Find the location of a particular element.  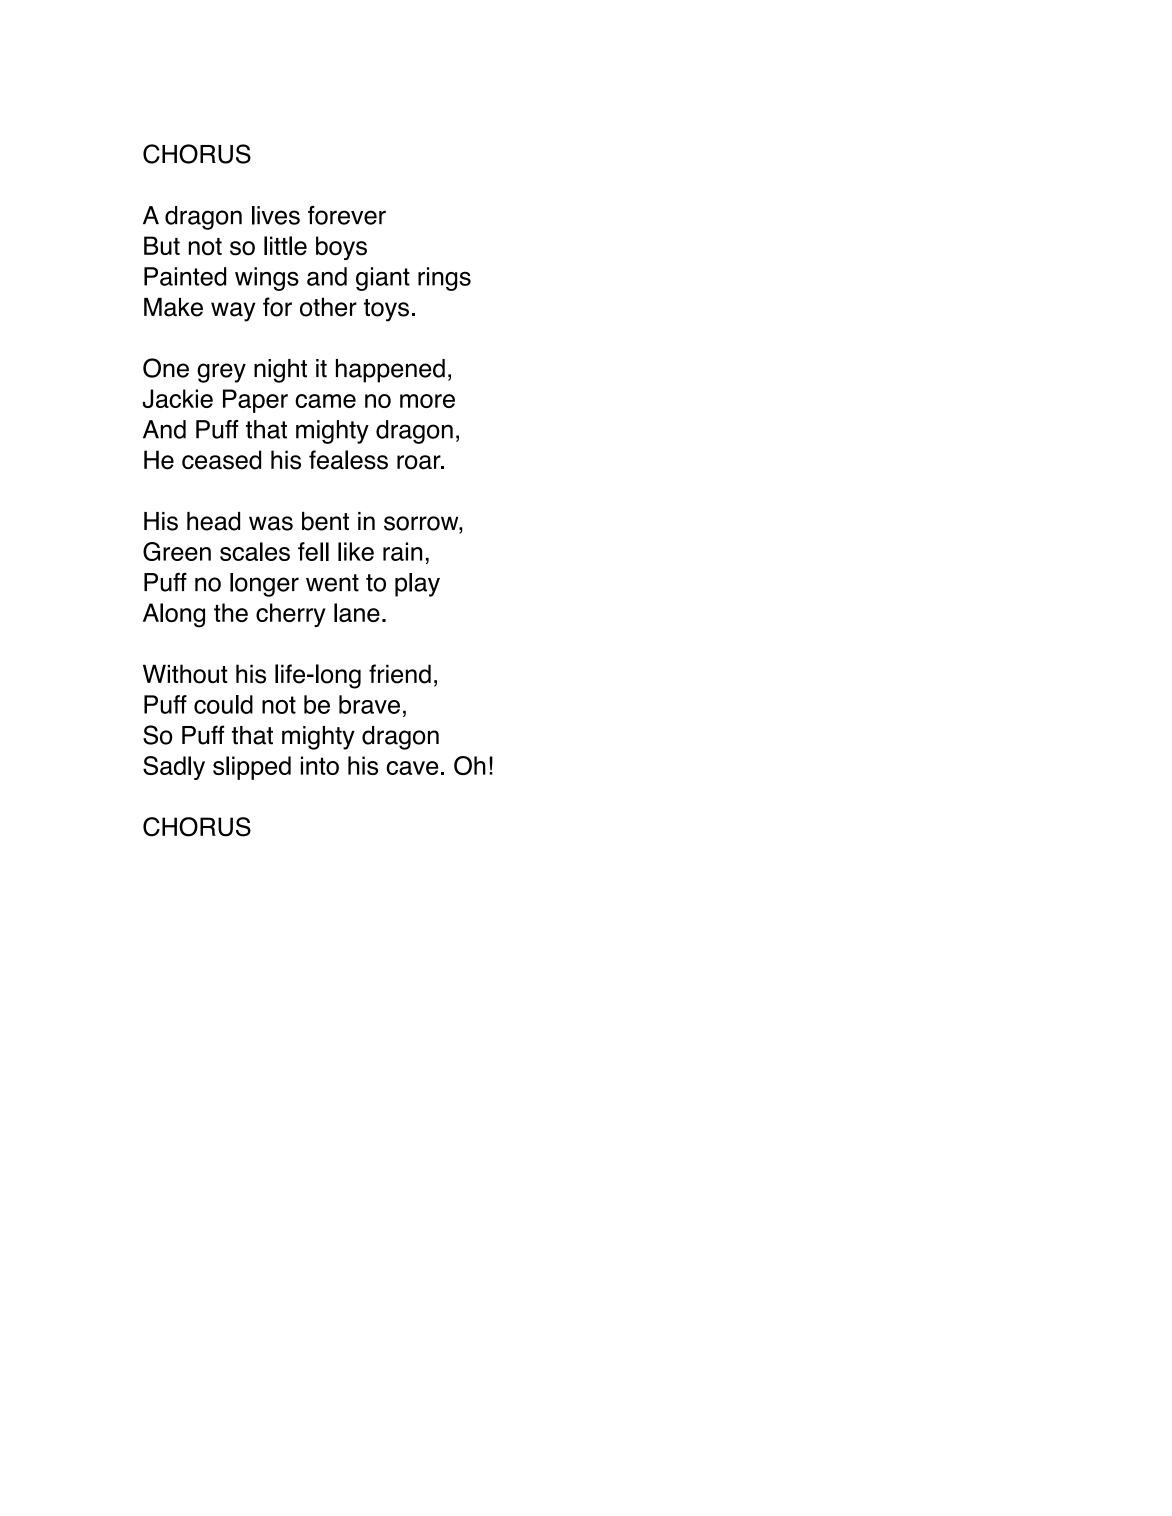

into is located at coordinates (320, 765).
